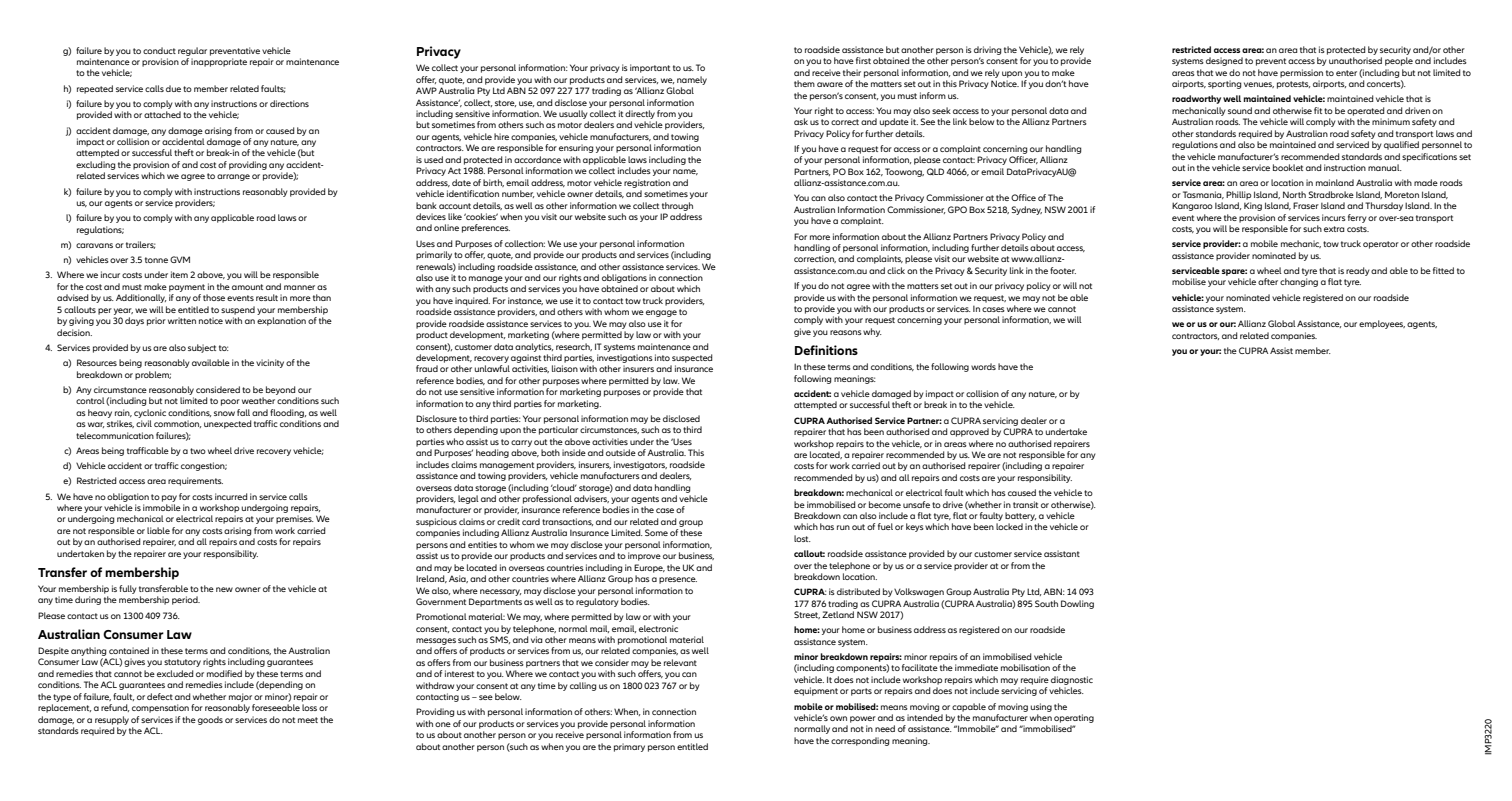 The width and height of the image is (1512, 801). Describe the element at coordinates (1301, 73) in the image. I see `permission` at that location.
